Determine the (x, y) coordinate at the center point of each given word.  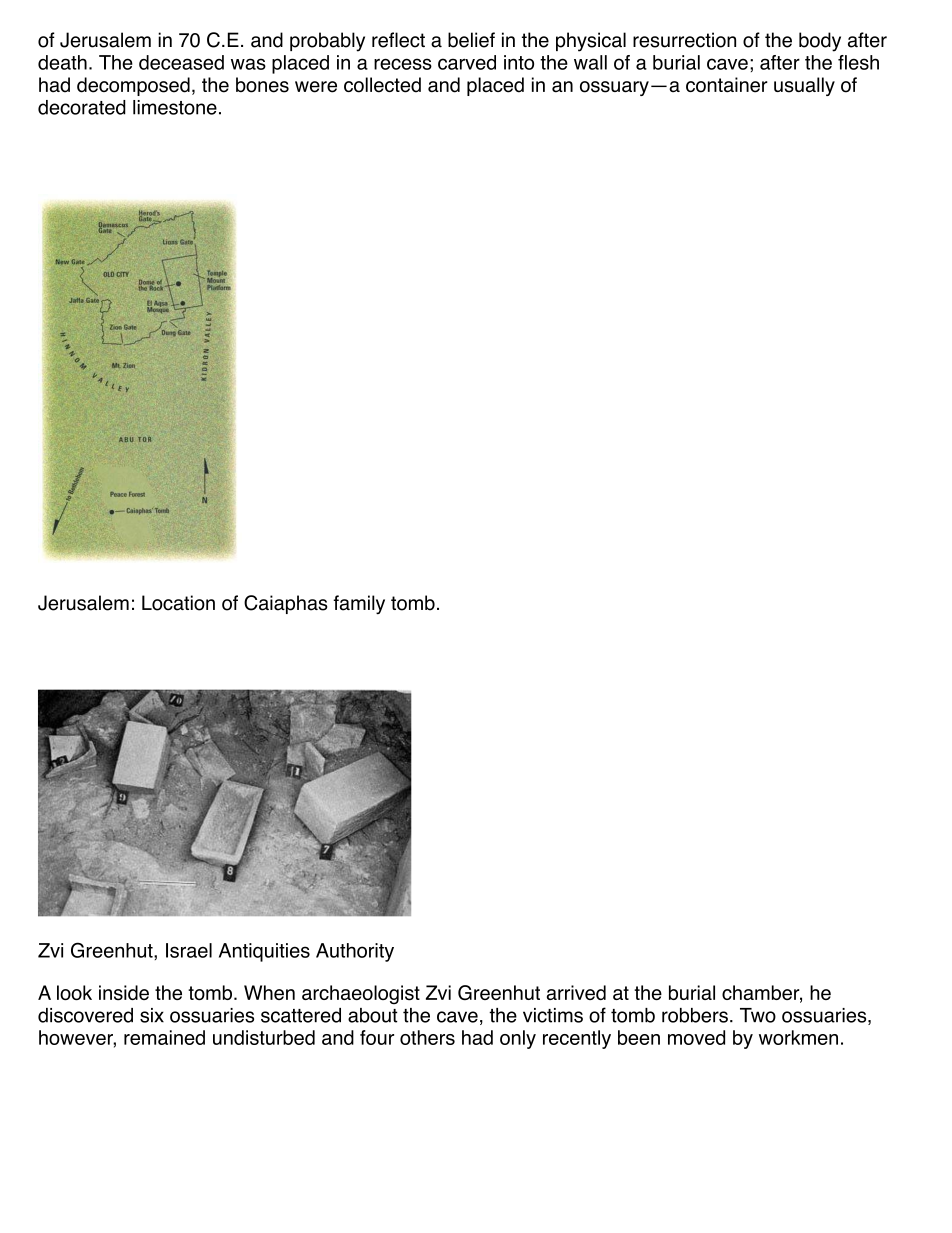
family (359, 605)
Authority (355, 952)
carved (467, 62)
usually (804, 86)
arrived (576, 992)
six (152, 1015)
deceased (181, 62)
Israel (189, 950)
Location (178, 603)
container (727, 85)
